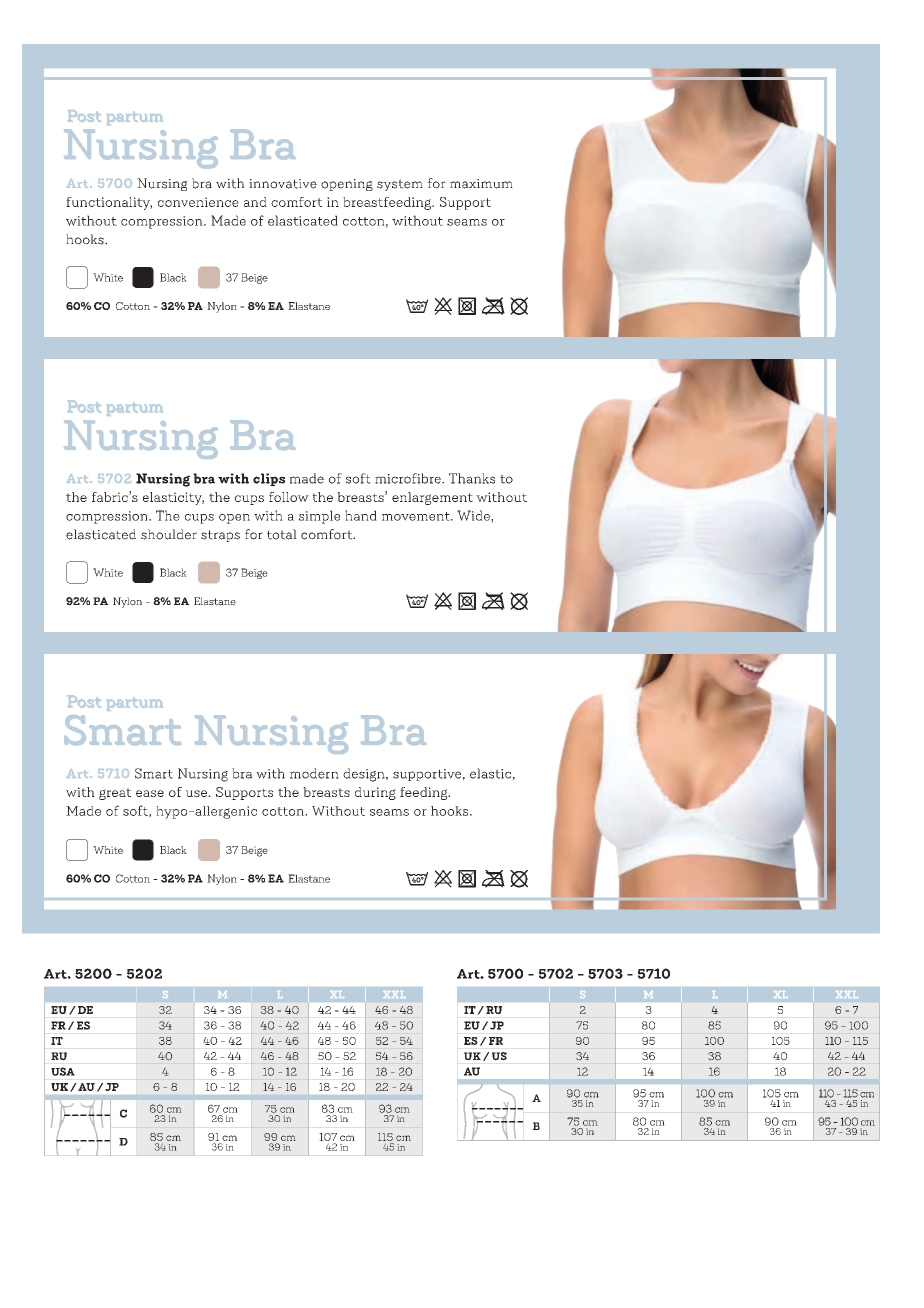 The height and width of the screenshot is (1308, 924). I want to click on enlargement, so click(432, 498).
